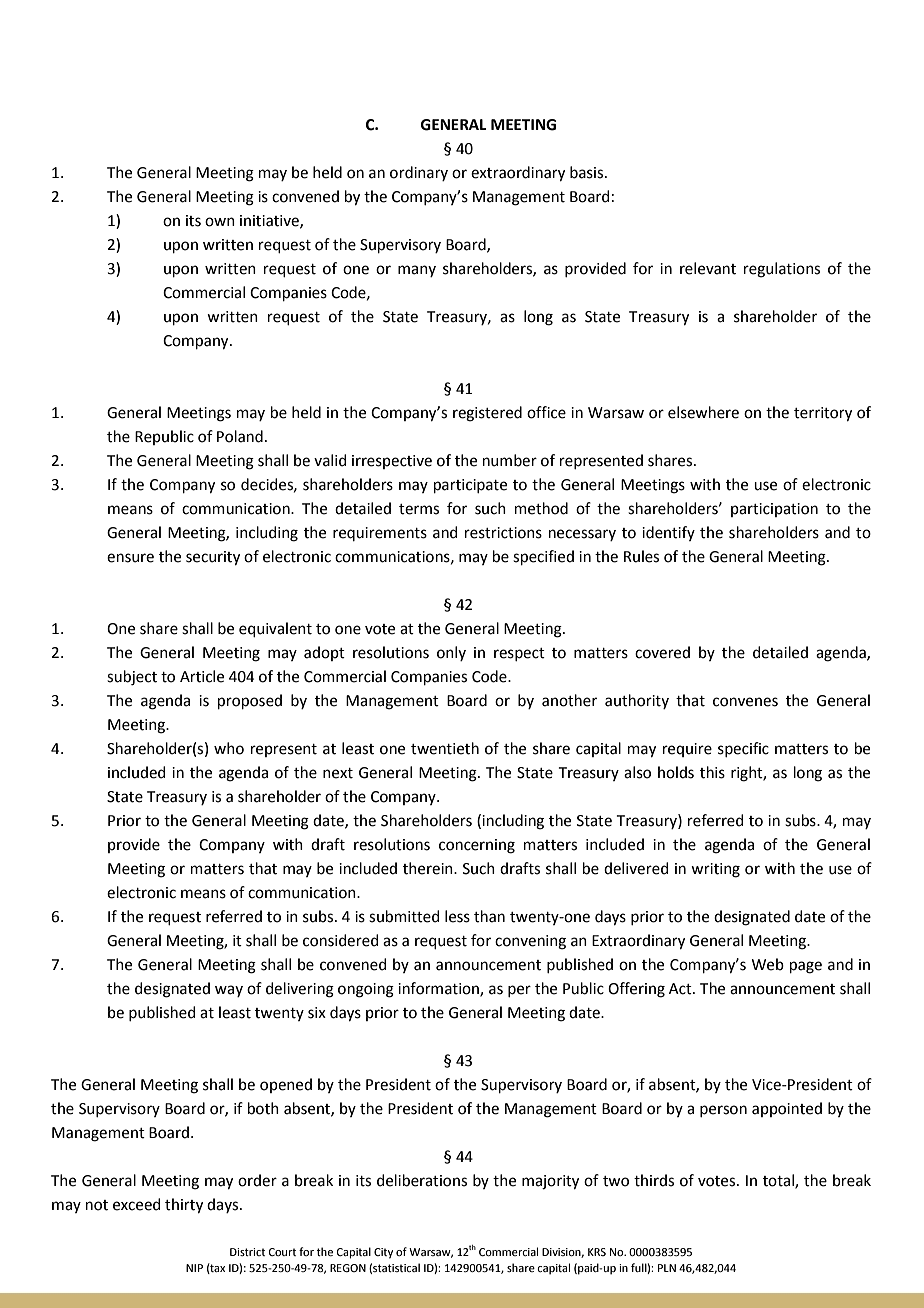 The height and width of the screenshot is (1308, 924). I want to click on relevant, so click(708, 268).
